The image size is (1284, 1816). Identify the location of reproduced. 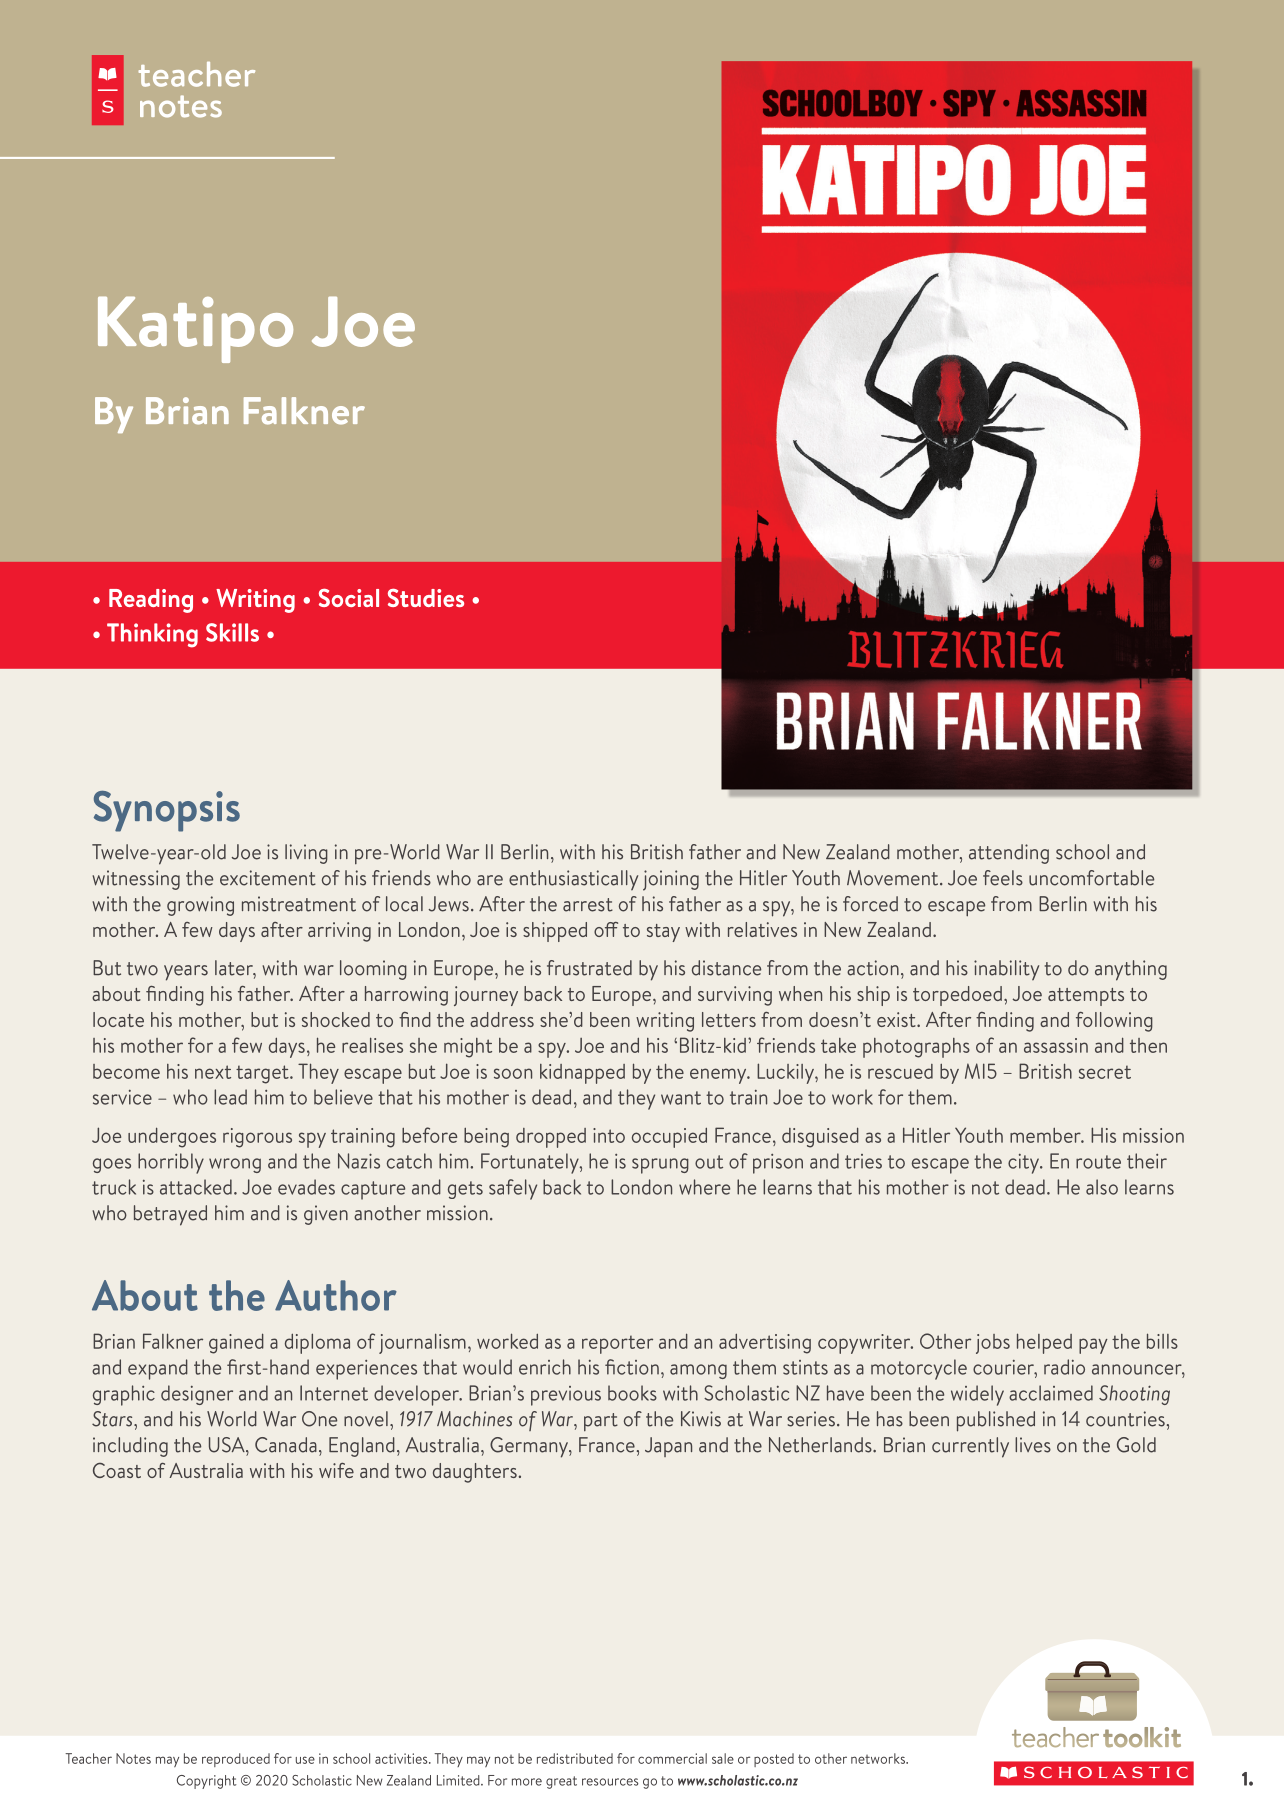
(236, 1760).
